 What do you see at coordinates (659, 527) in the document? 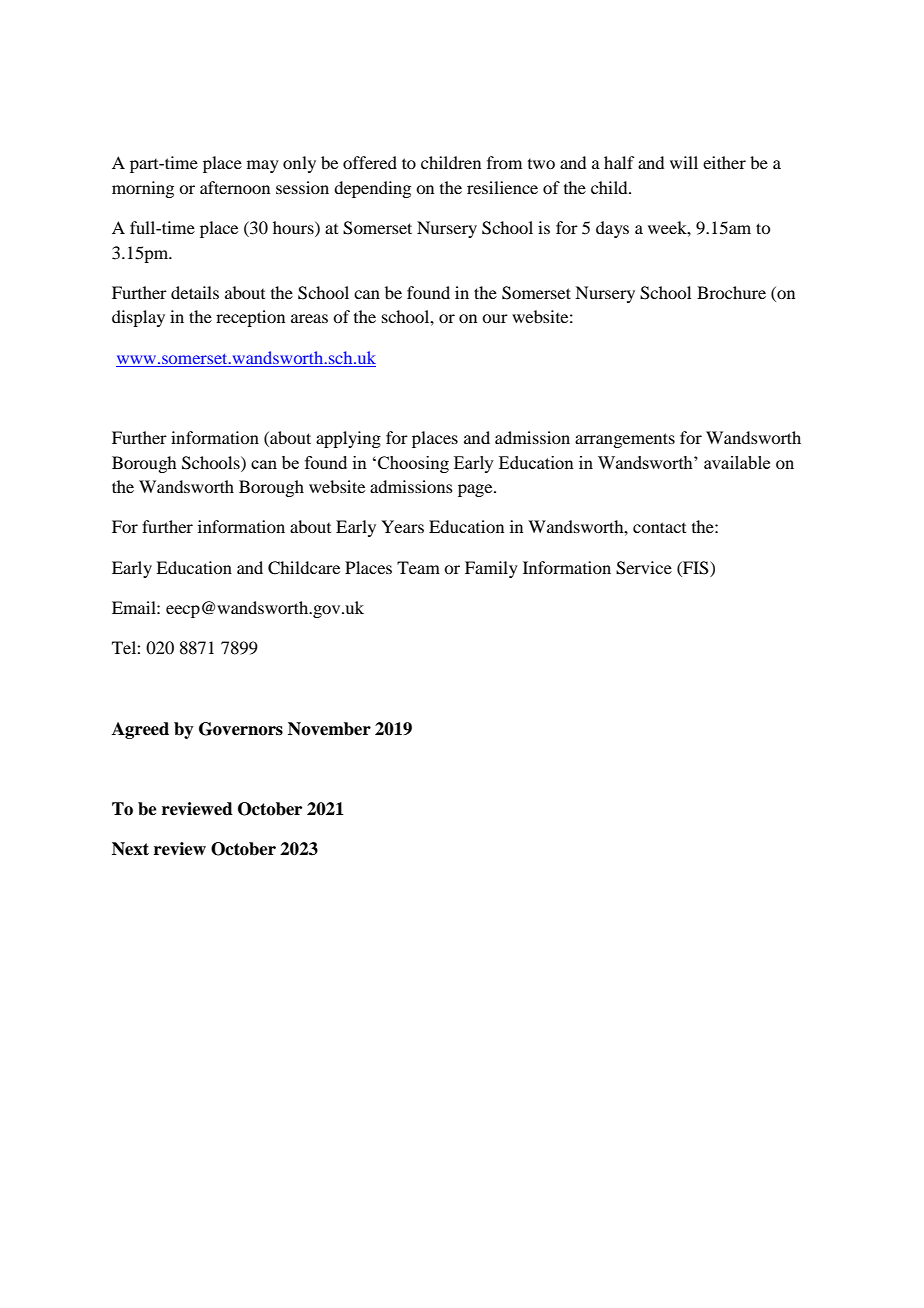
I see `contact` at bounding box center [659, 527].
